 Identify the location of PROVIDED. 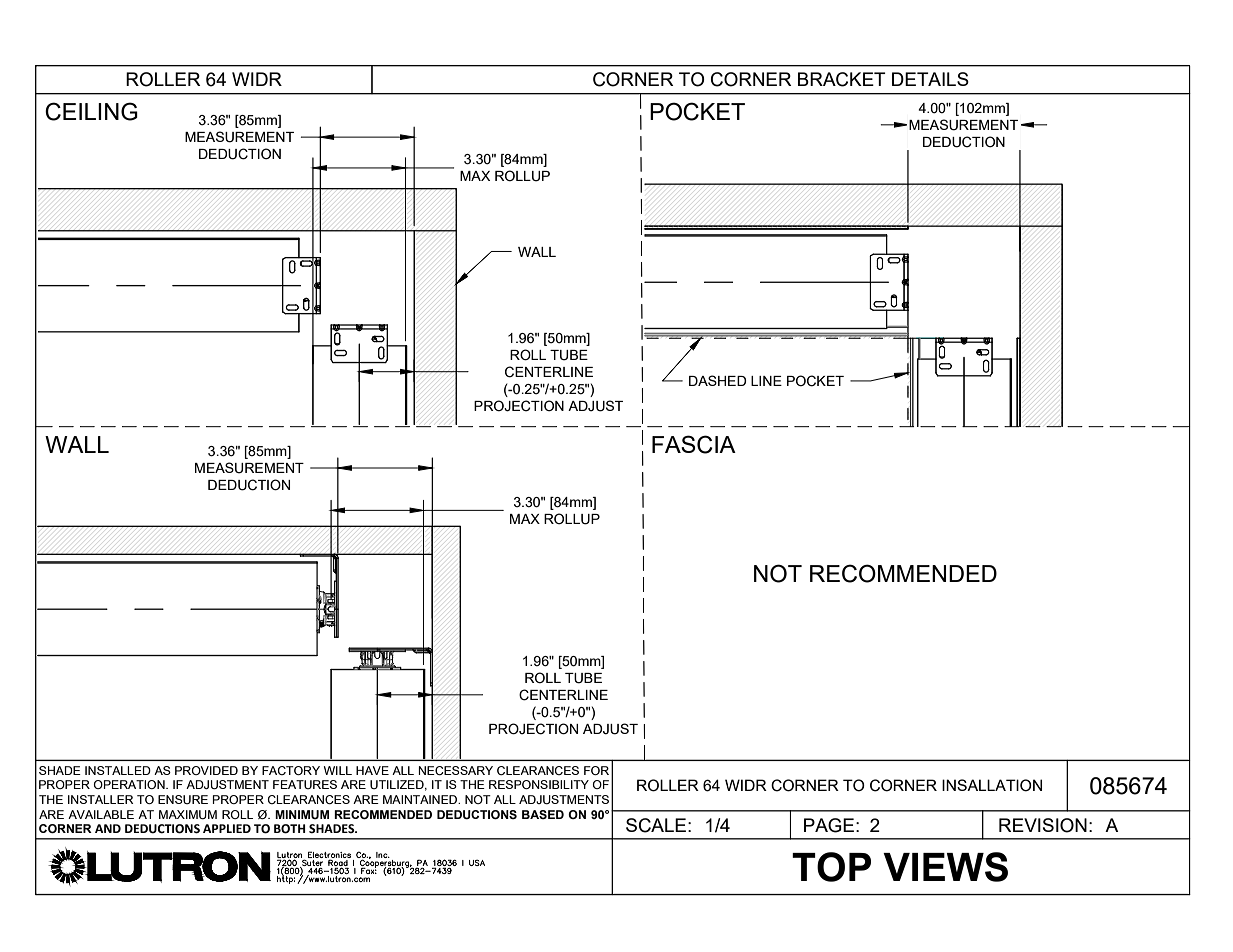
(206, 770).
